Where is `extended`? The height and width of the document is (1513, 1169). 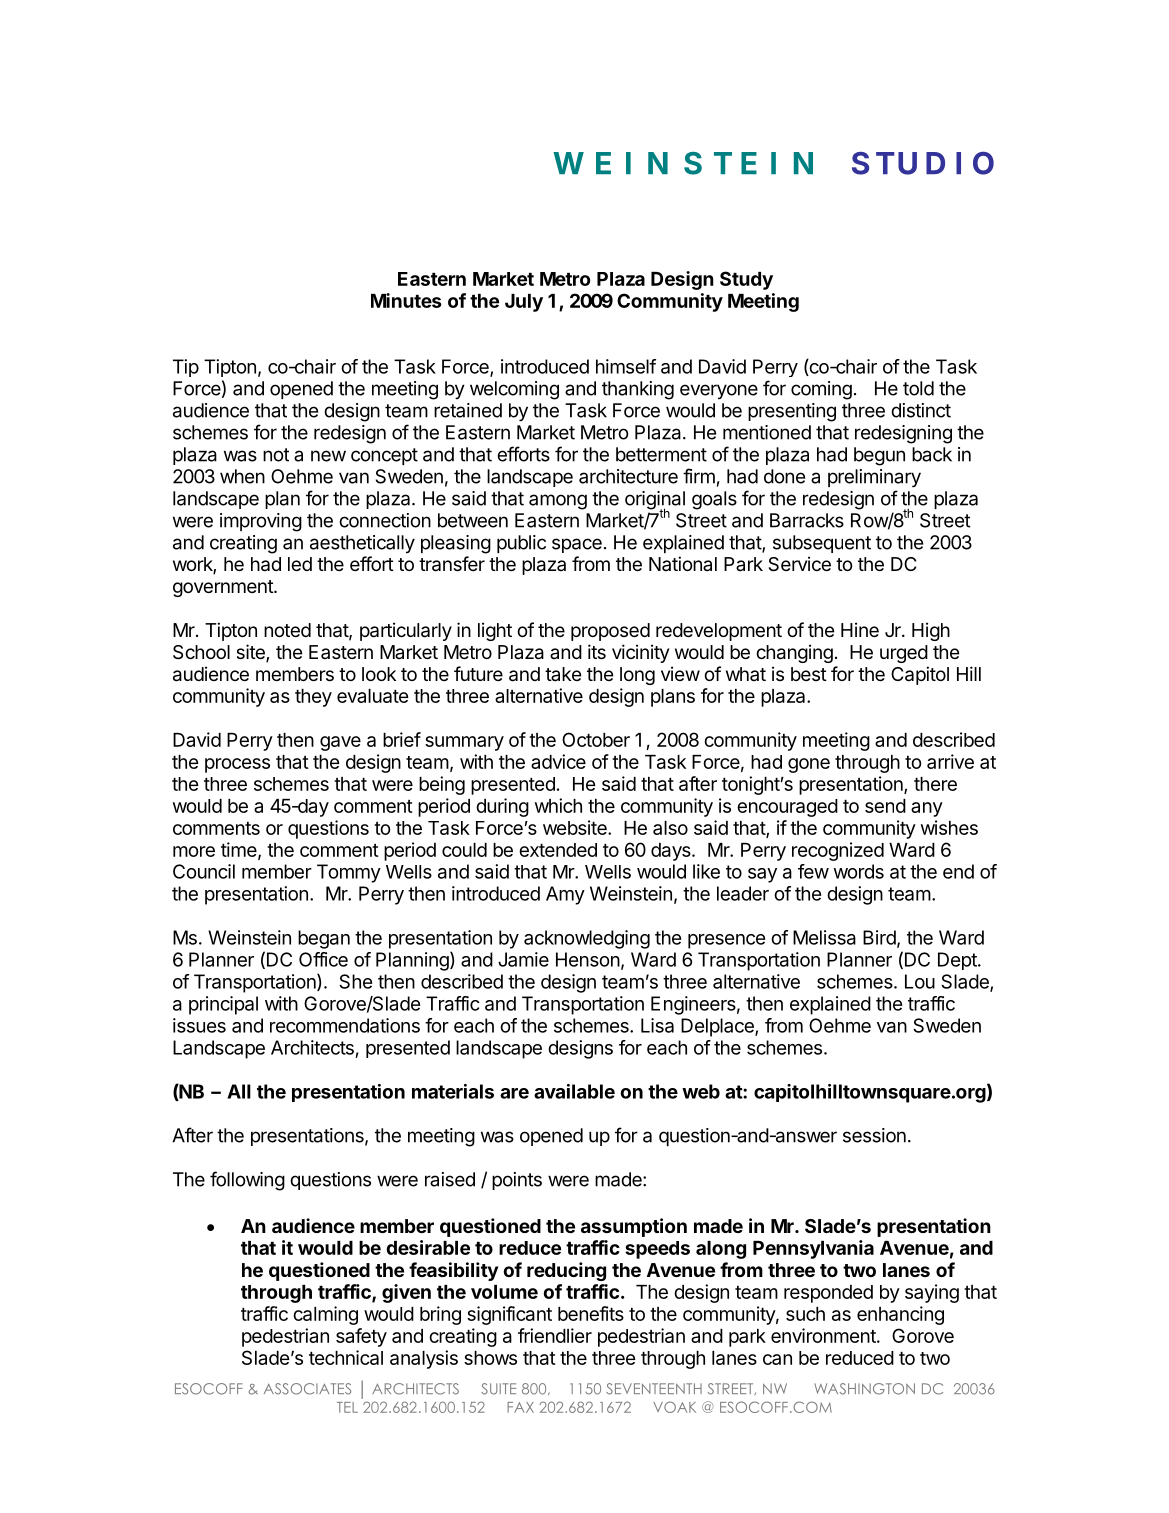
extended is located at coordinates (558, 850).
